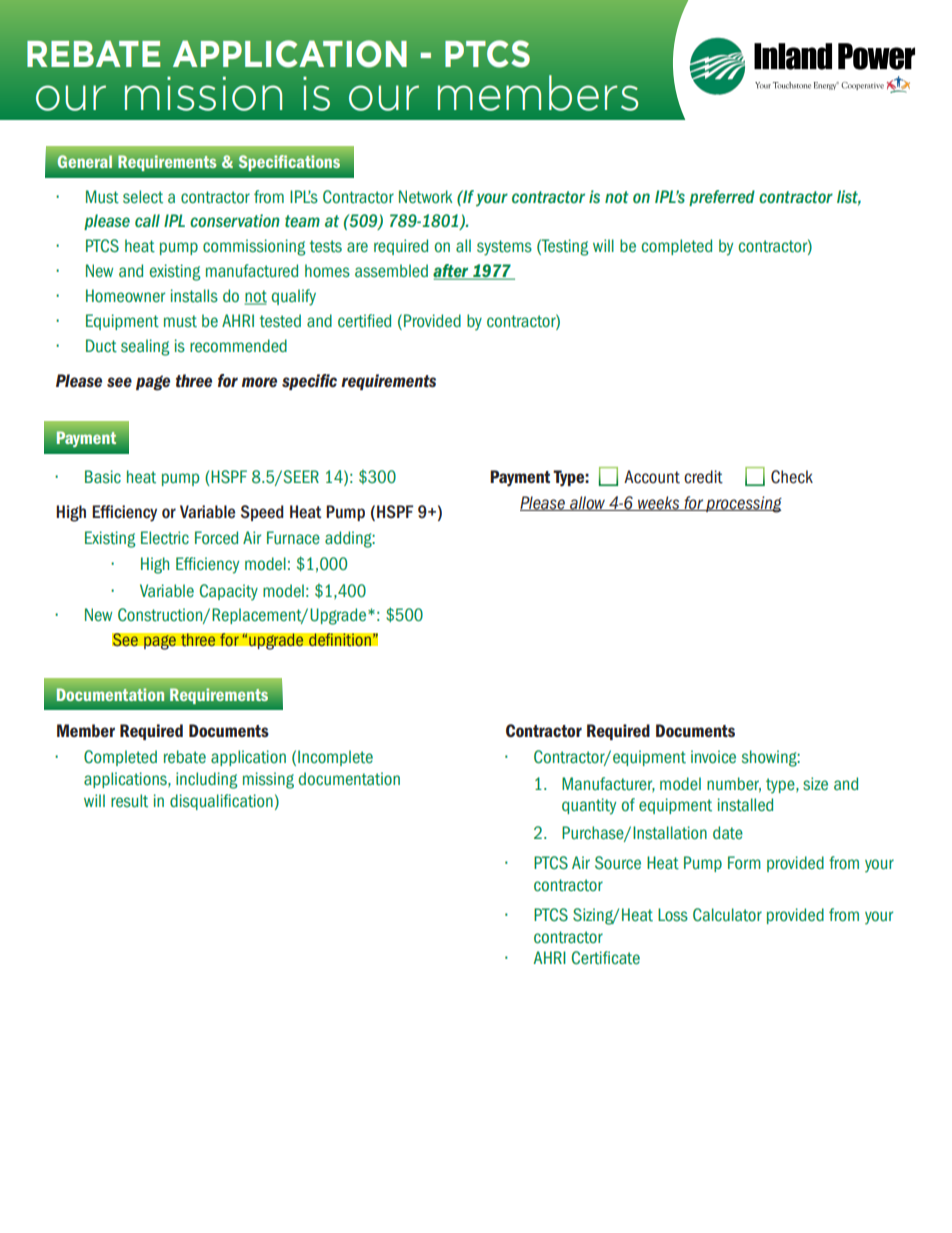 Image resolution: width=952 pixels, height=1233 pixels. Describe the element at coordinates (606, 958) in the image. I see `Certificate` at that location.
